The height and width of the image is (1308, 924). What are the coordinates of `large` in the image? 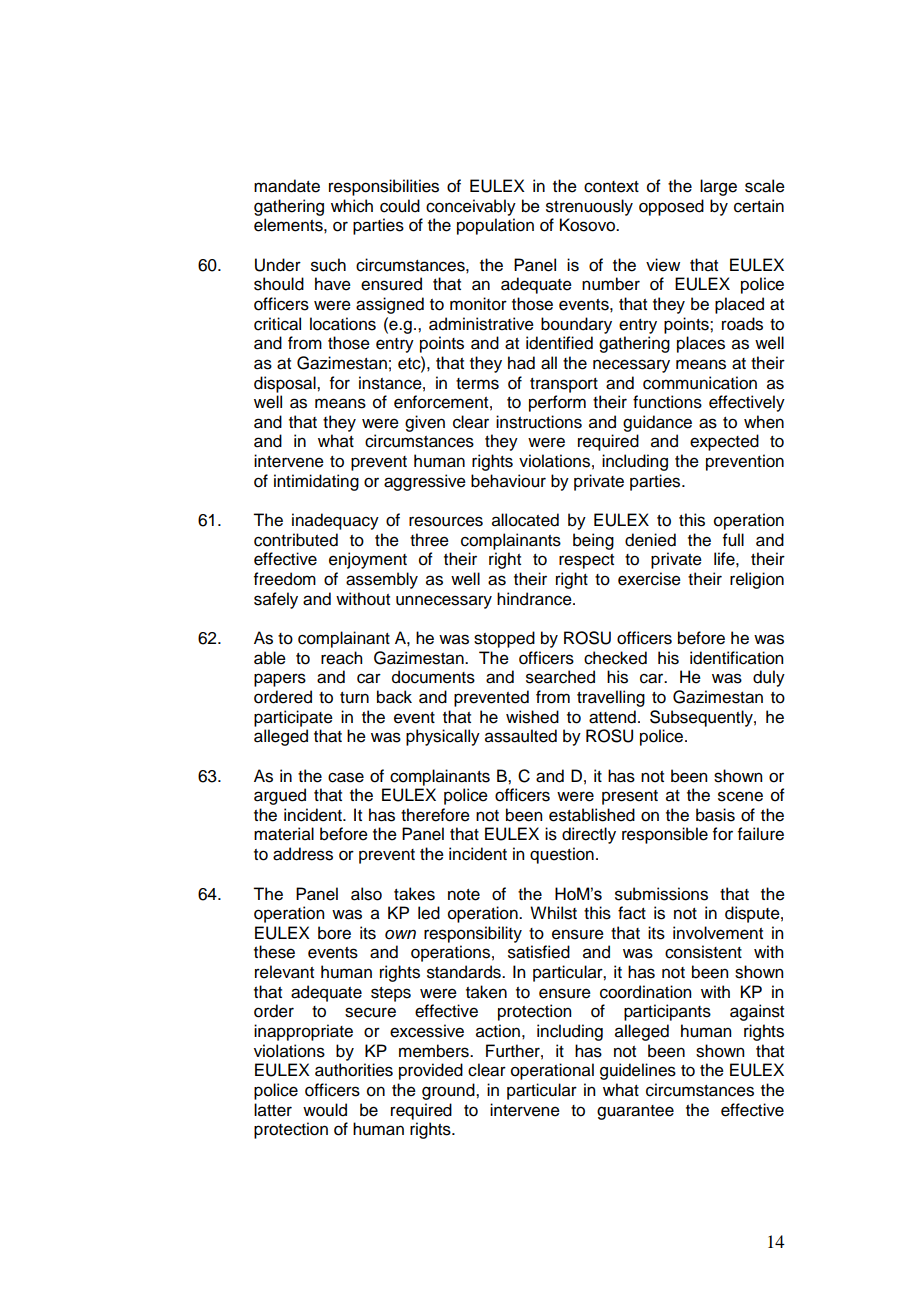 It's located at (718, 187).
